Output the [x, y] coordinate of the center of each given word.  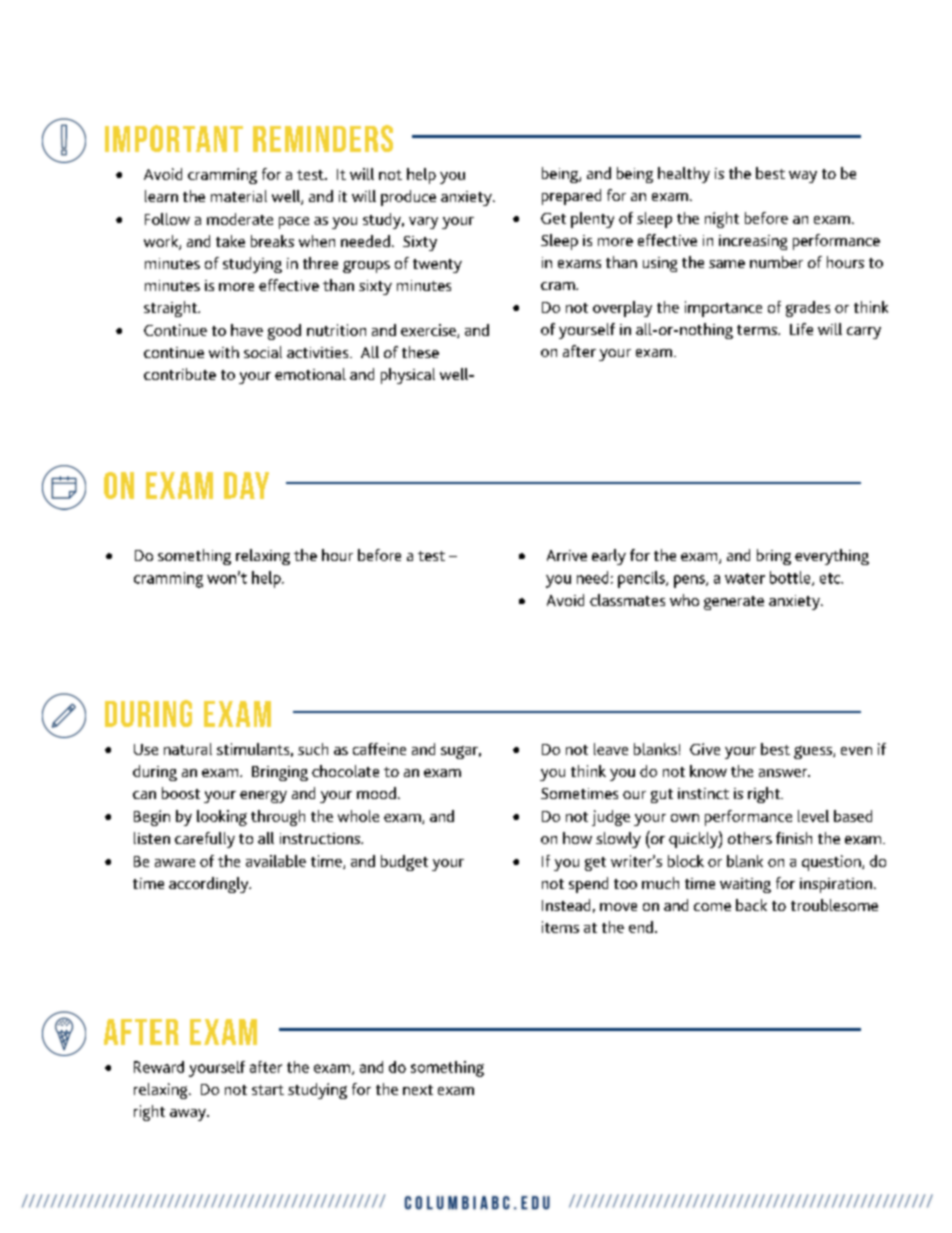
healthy [684, 175]
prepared [571, 197]
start [268, 1090]
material [239, 196]
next [418, 1090]
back [751, 905]
